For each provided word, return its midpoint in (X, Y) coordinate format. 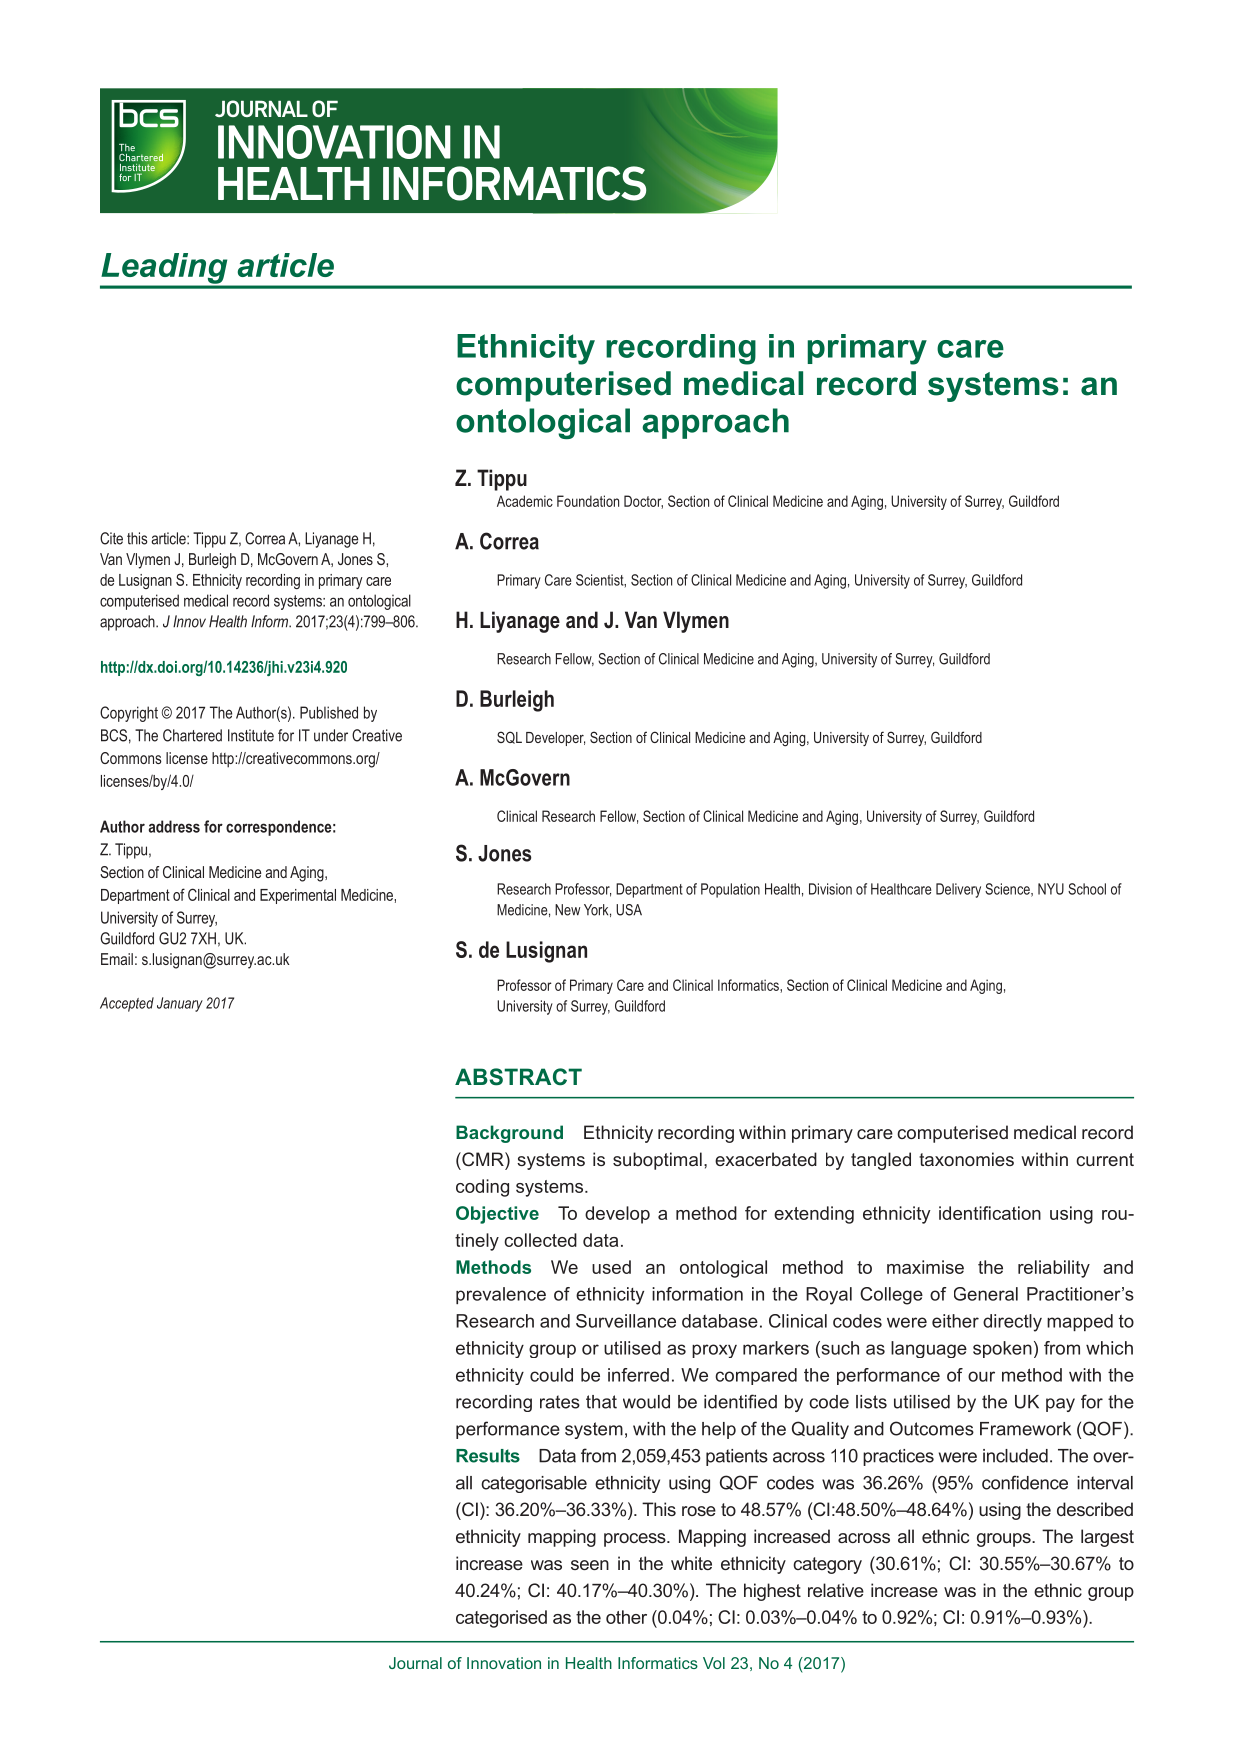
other (626, 1617)
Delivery (958, 890)
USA (629, 910)
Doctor (643, 502)
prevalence (501, 1295)
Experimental (298, 896)
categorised (501, 1619)
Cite (111, 538)
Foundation (588, 501)
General (986, 1294)
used (611, 1267)
